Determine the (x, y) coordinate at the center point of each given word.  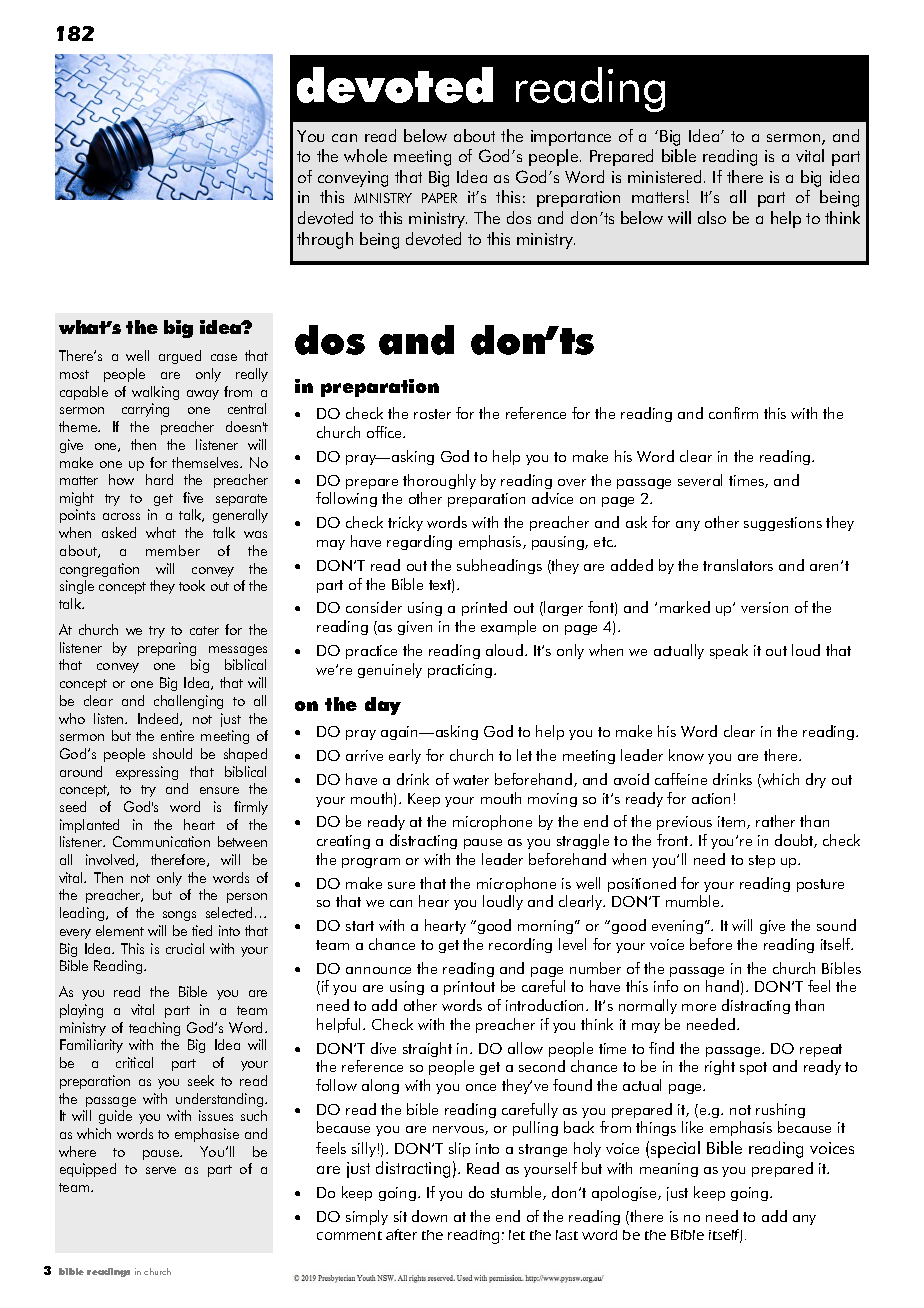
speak (729, 651)
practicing (461, 671)
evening (677, 927)
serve (161, 1170)
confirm (733, 413)
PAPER (439, 198)
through (325, 240)
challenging (188, 702)
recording (520, 945)
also (712, 217)
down (429, 1216)
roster (432, 414)
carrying (145, 410)
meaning (669, 1170)
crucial (185, 948)
